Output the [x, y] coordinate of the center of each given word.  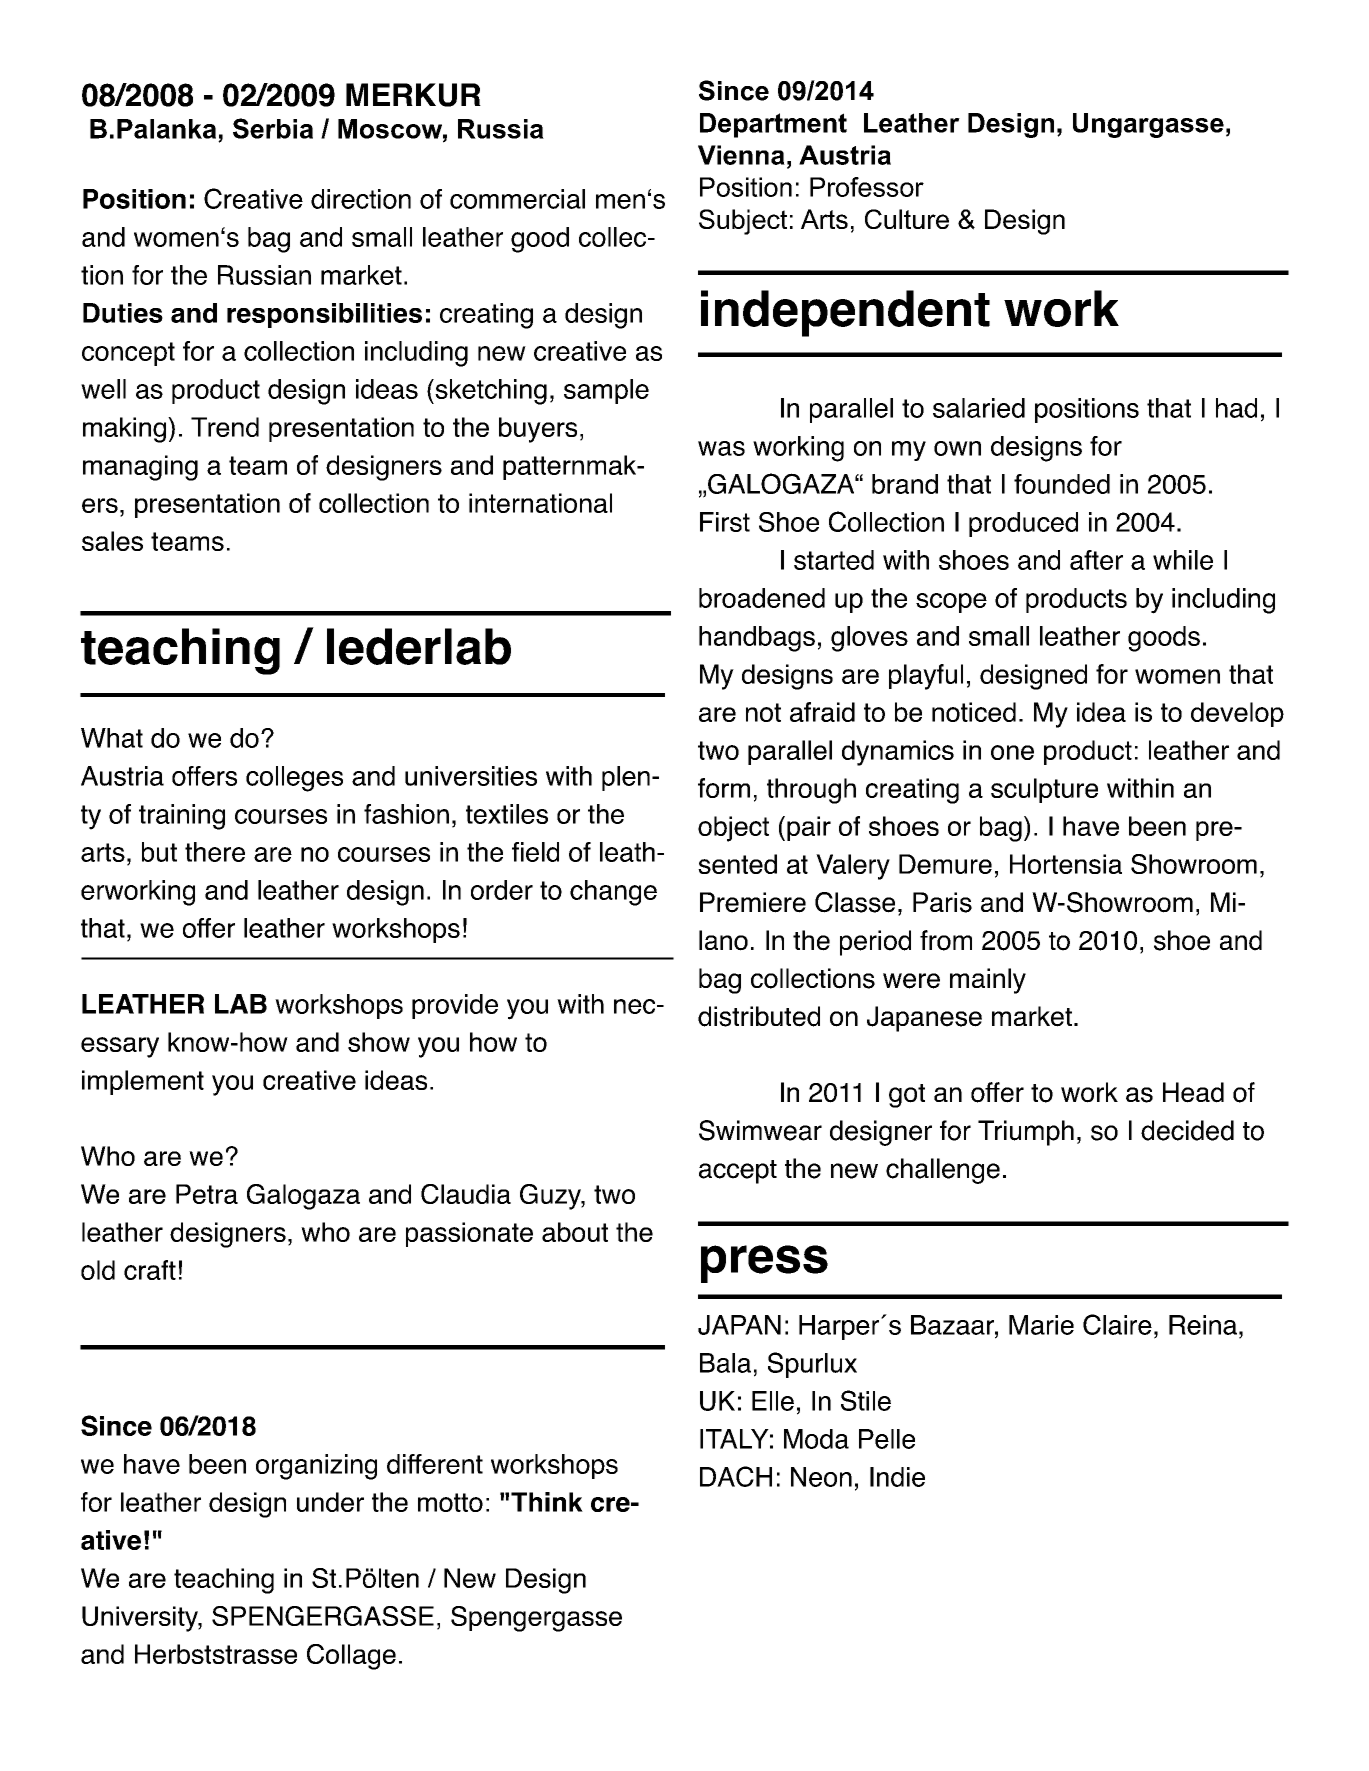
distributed [759, 1016]
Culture [907, 219]
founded [1062, 484]
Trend [225, 427]
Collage [351, 1657]
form [724, 788]
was [721, 448]
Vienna [741, 155]
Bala [725, 1363]
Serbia [273, 128]
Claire [1117, 1324]
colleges [294, 779]
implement [143, 1082]
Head [1193, 1092]
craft [150, 1270]
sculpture [1044, 790]
